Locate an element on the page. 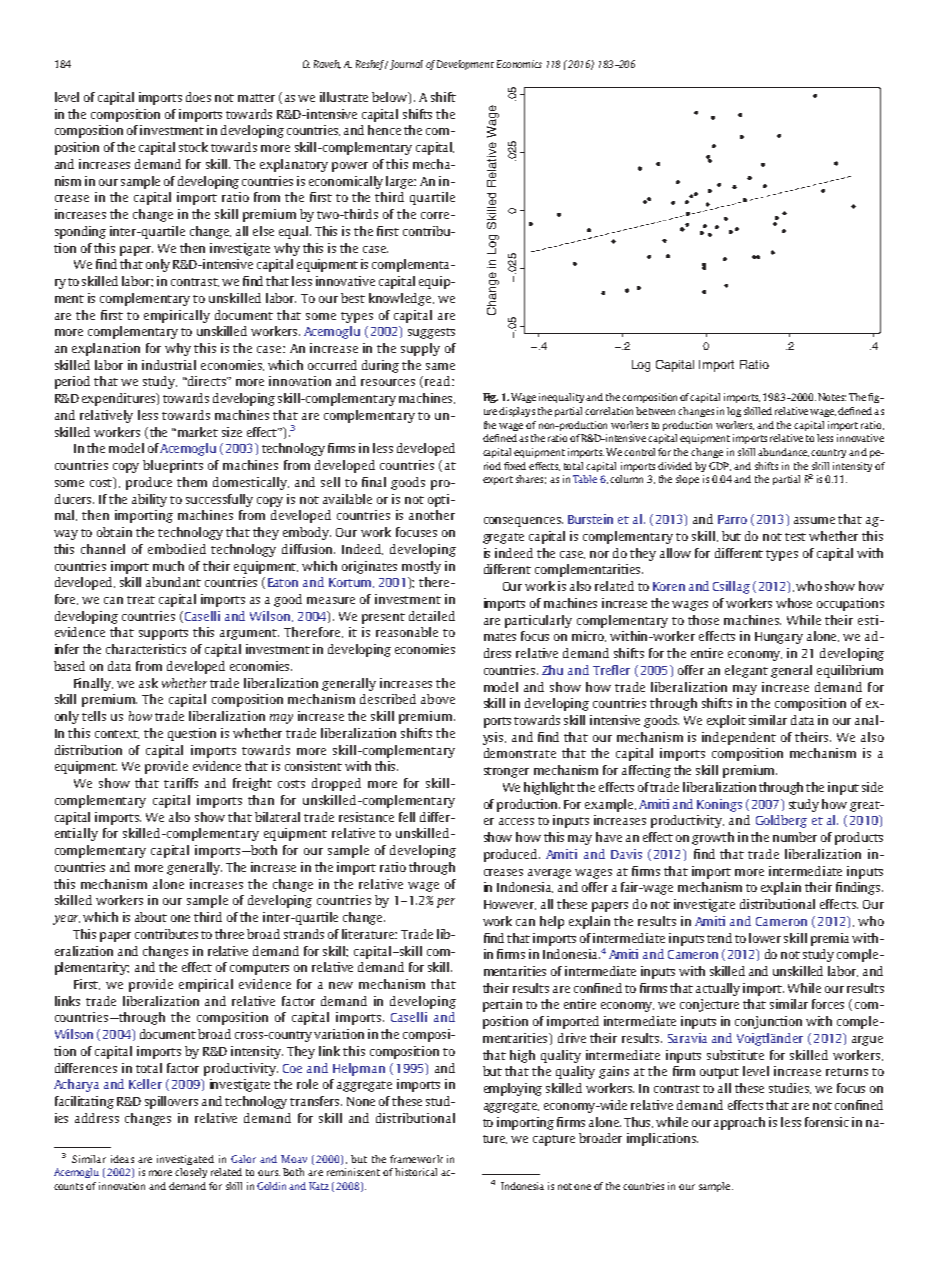 Image resolution: width=952 pixels, height=1270 pixels. Journal is located at coordinates (406, 65).
